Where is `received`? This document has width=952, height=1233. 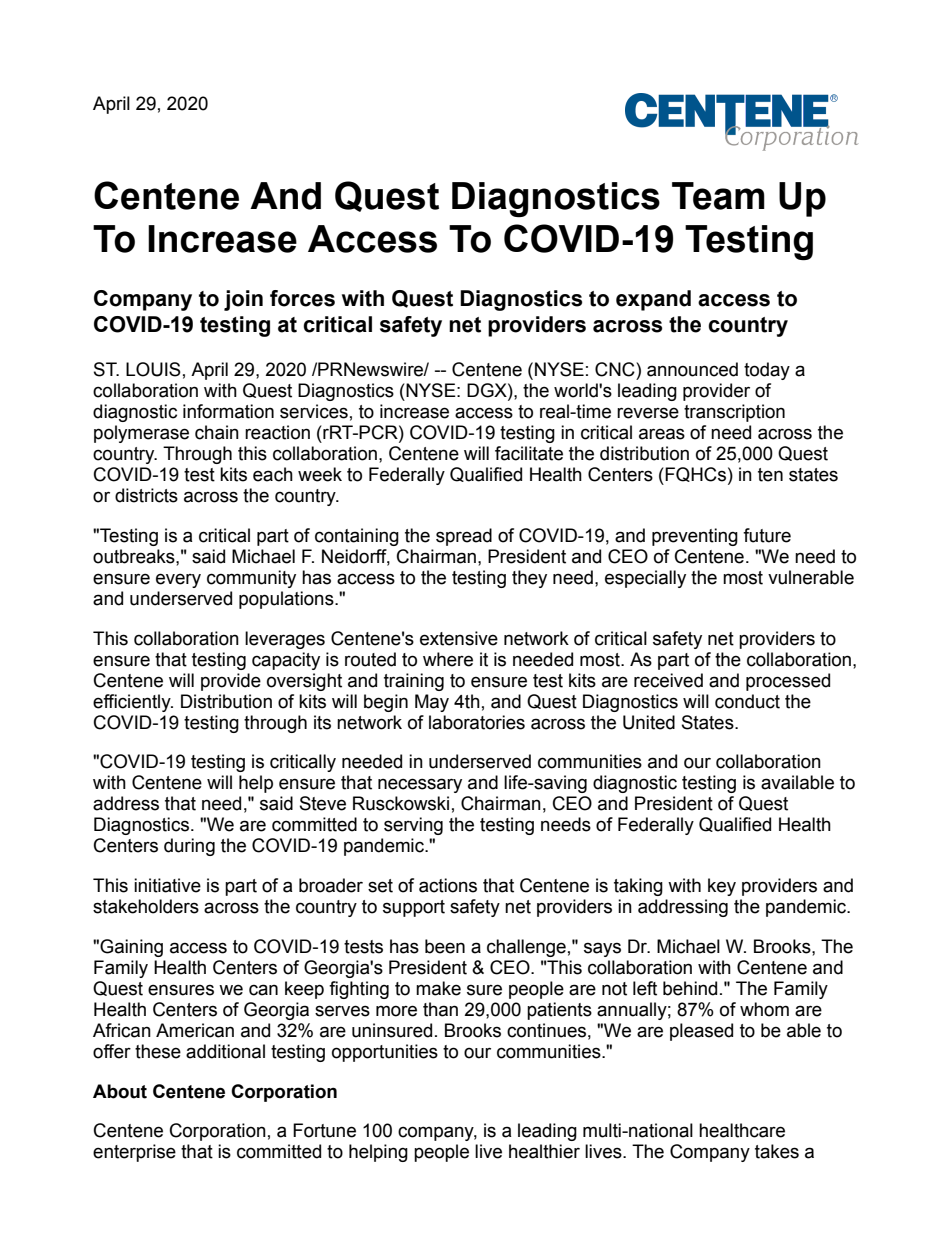
received is located at coordinates (668, 680).
